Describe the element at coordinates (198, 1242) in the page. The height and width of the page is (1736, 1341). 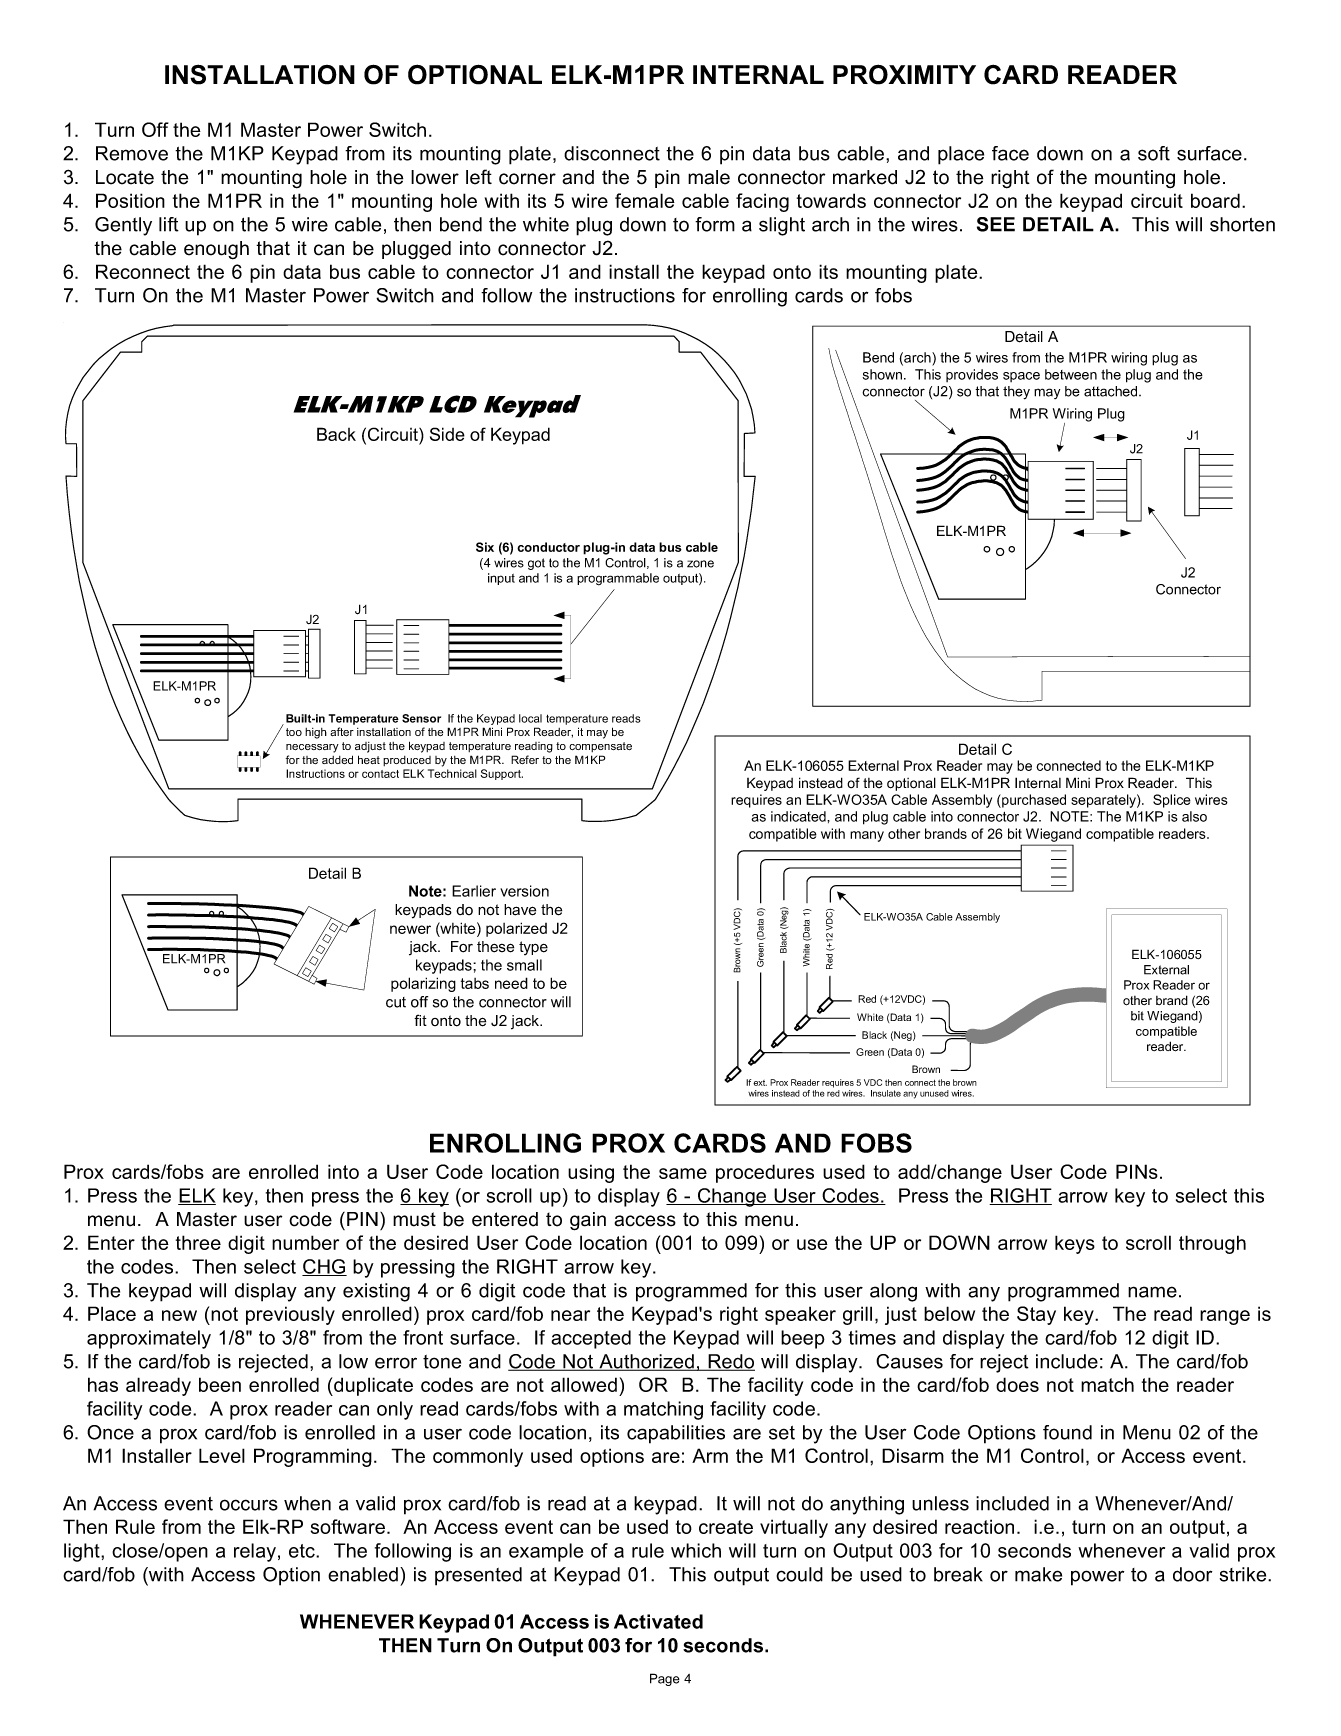
I see `three` at that location.
